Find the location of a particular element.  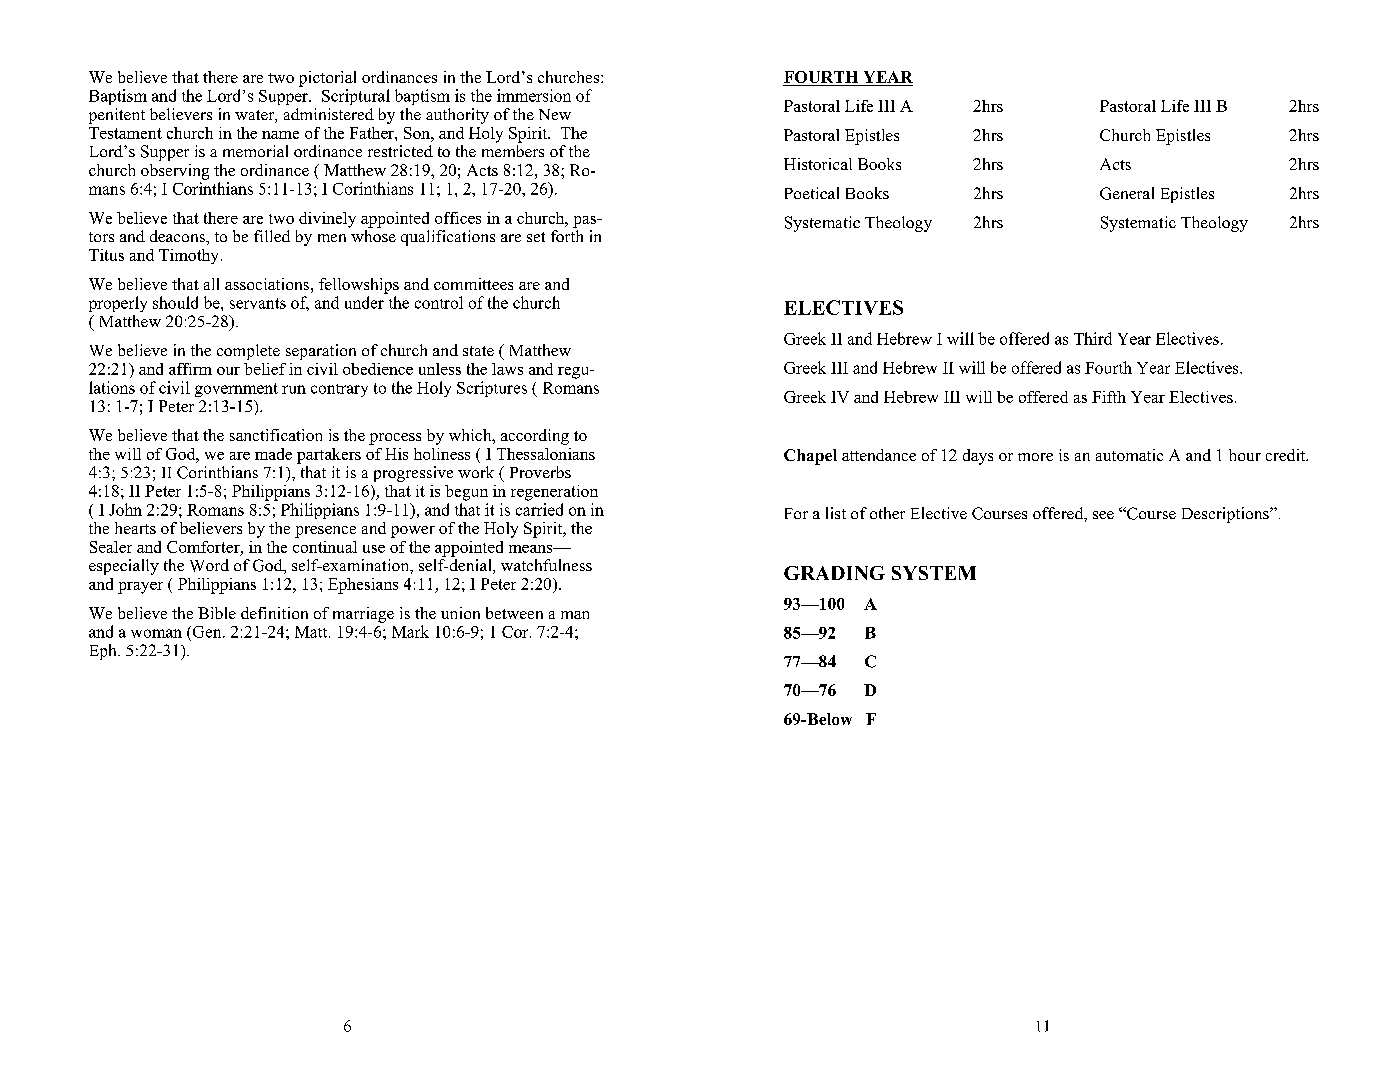

immersion is located at coordinates (534, 95).
